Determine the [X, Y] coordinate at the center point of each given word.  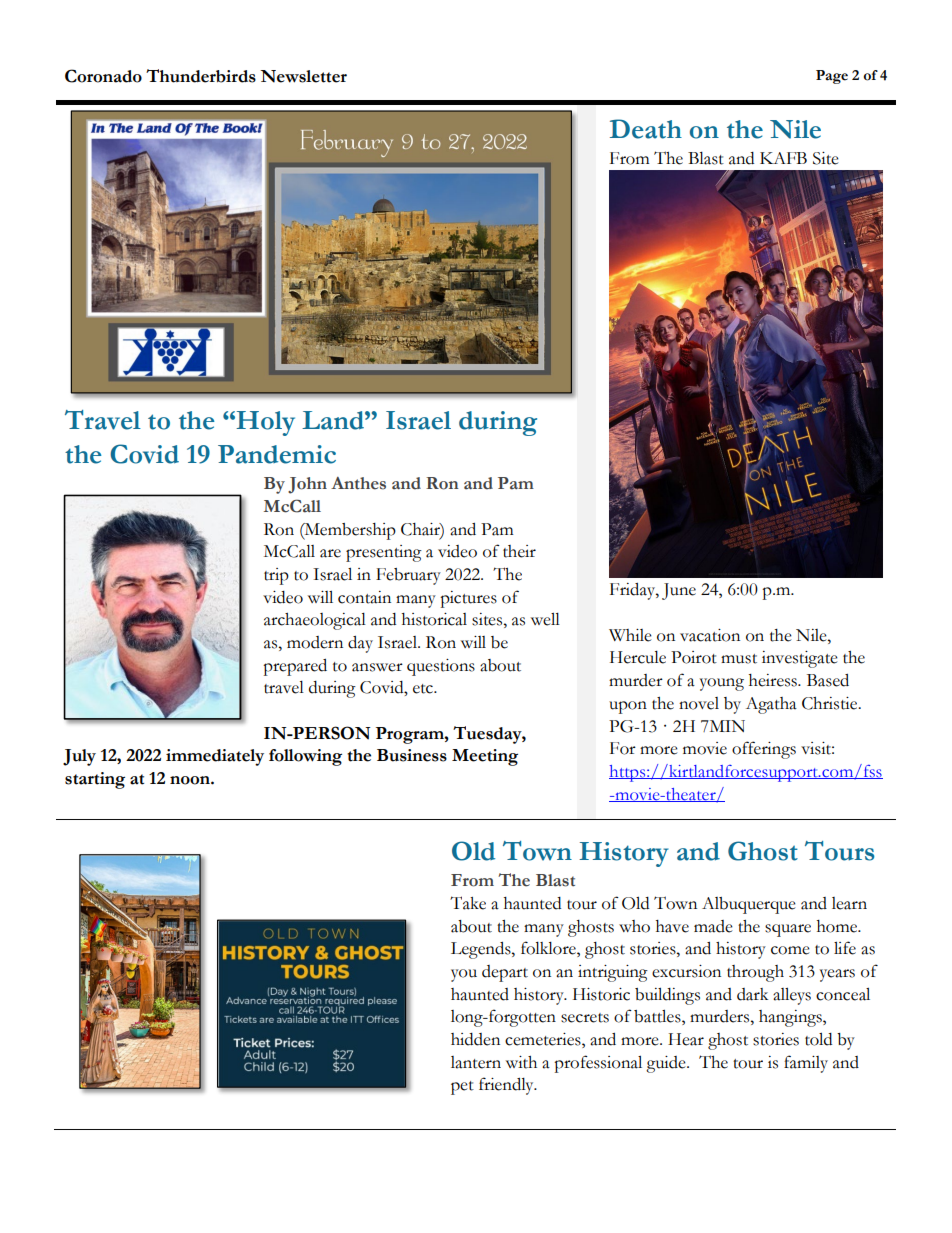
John [307, 485]
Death [646, 129]
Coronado [103, 76]
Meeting [485, 757]
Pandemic [277, 454]
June [679, 591]
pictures [468, 599]
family [806, 1064]
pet [462, 1088]
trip [276, 576]
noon [191, 780]
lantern [476, 1062]
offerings [764, 750]
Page [832, 77]
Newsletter [303, 76]
